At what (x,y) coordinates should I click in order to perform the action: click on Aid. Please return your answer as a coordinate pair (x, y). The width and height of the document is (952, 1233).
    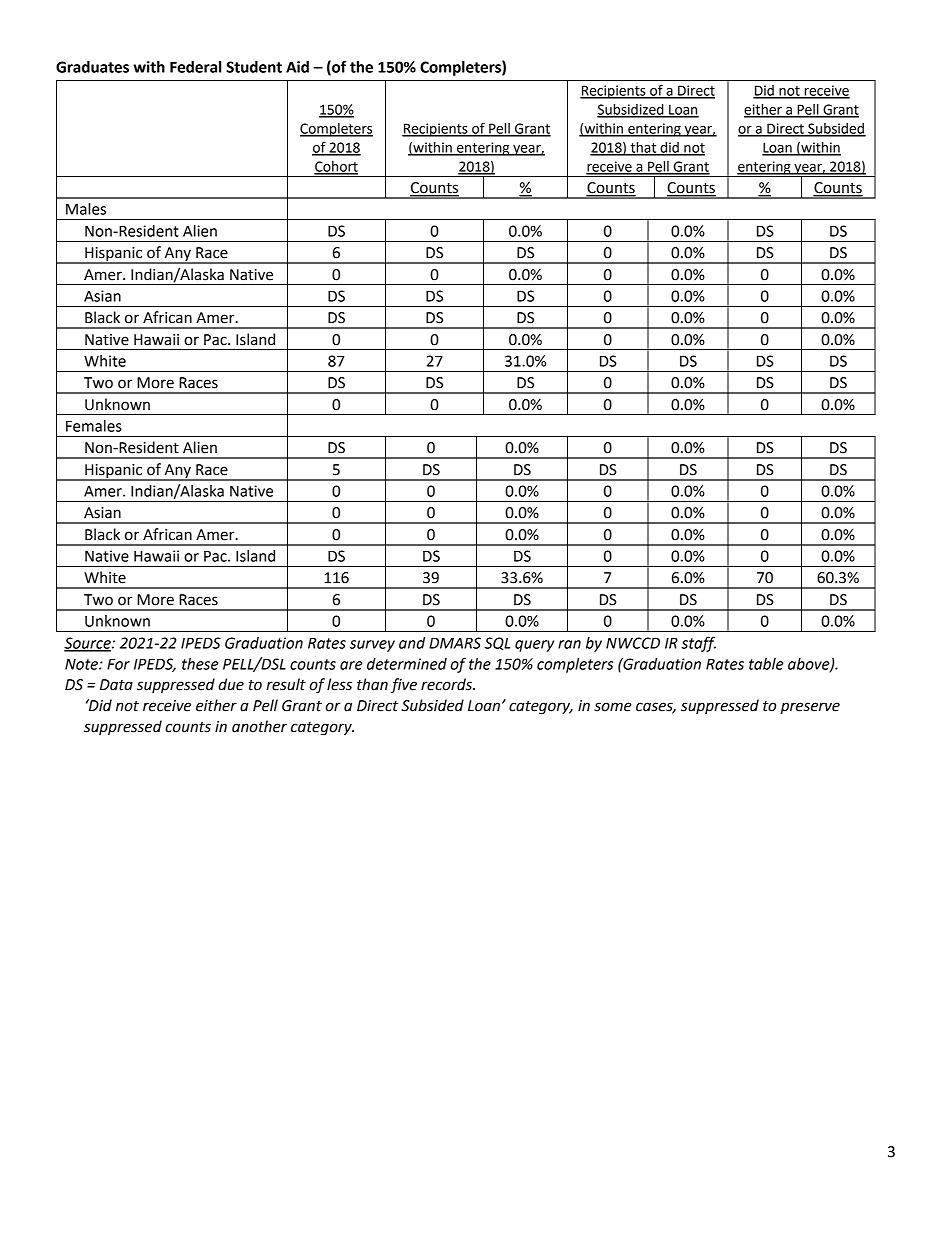
    Looking at the image, I should click on (297, 67).
